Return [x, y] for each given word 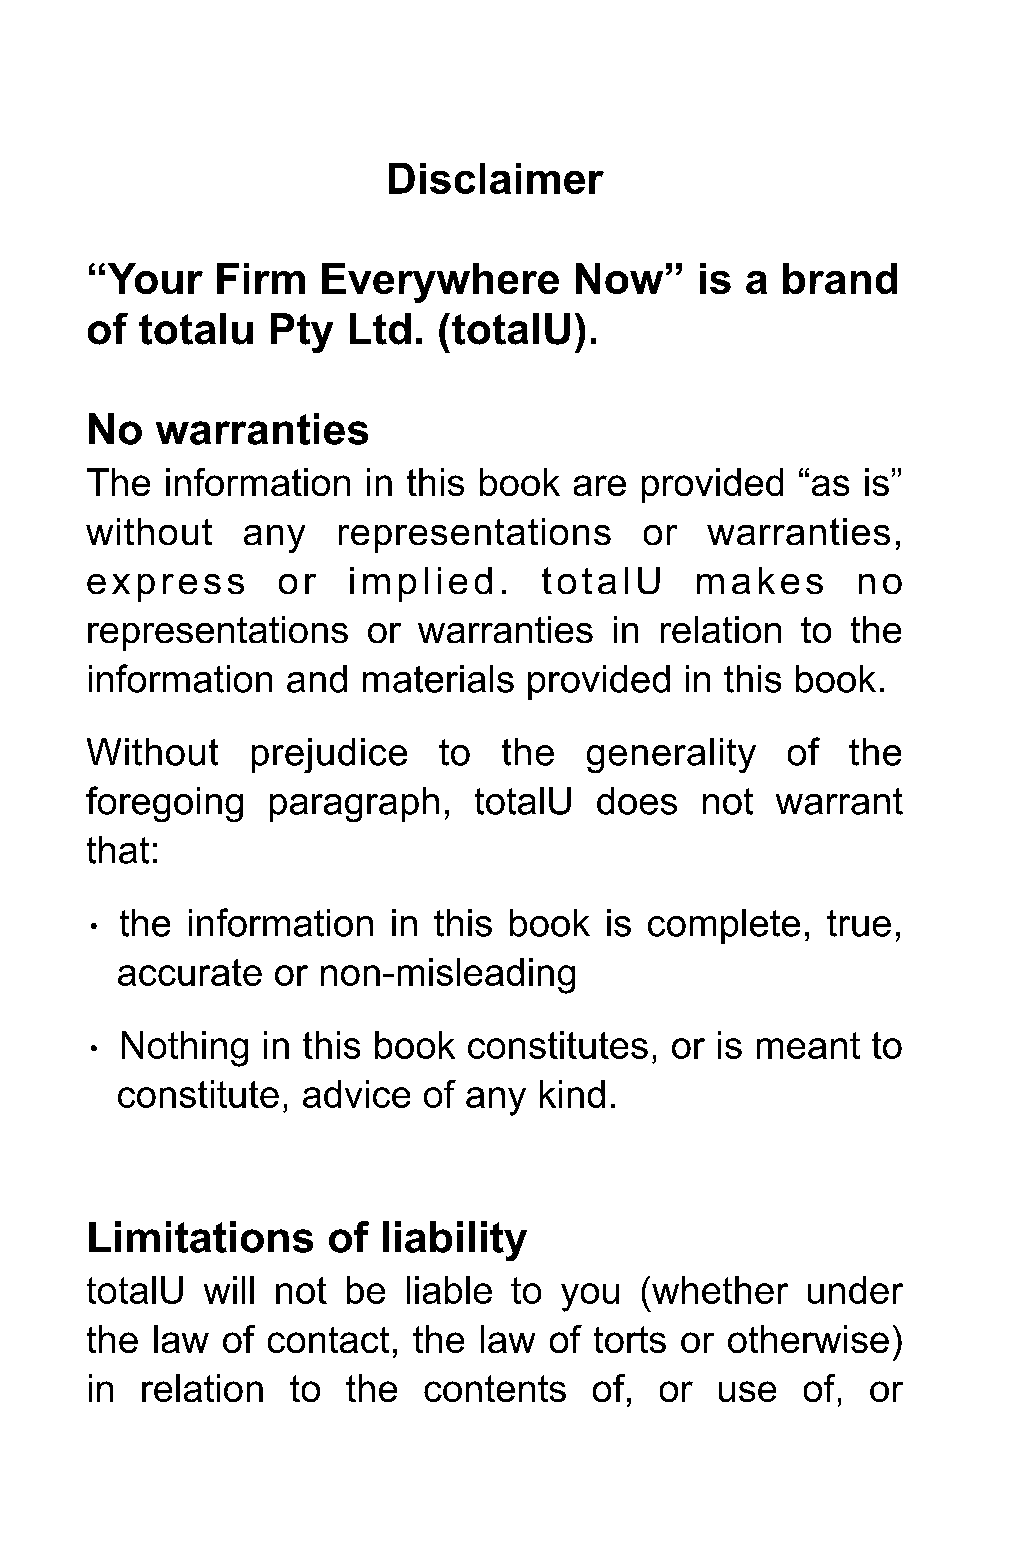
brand [840, 278]
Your [155, 278]
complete [724, 926]
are [600, 485]
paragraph [354, 804]
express [165, 588]
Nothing [185, 1049]
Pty [302, 333]
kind [572, 1094]
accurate [190, 972]
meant [808, 1045]
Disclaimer [496, 178]
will [229, 1290]
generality [671, 755]
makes [760, 580]
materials [438, 679]
